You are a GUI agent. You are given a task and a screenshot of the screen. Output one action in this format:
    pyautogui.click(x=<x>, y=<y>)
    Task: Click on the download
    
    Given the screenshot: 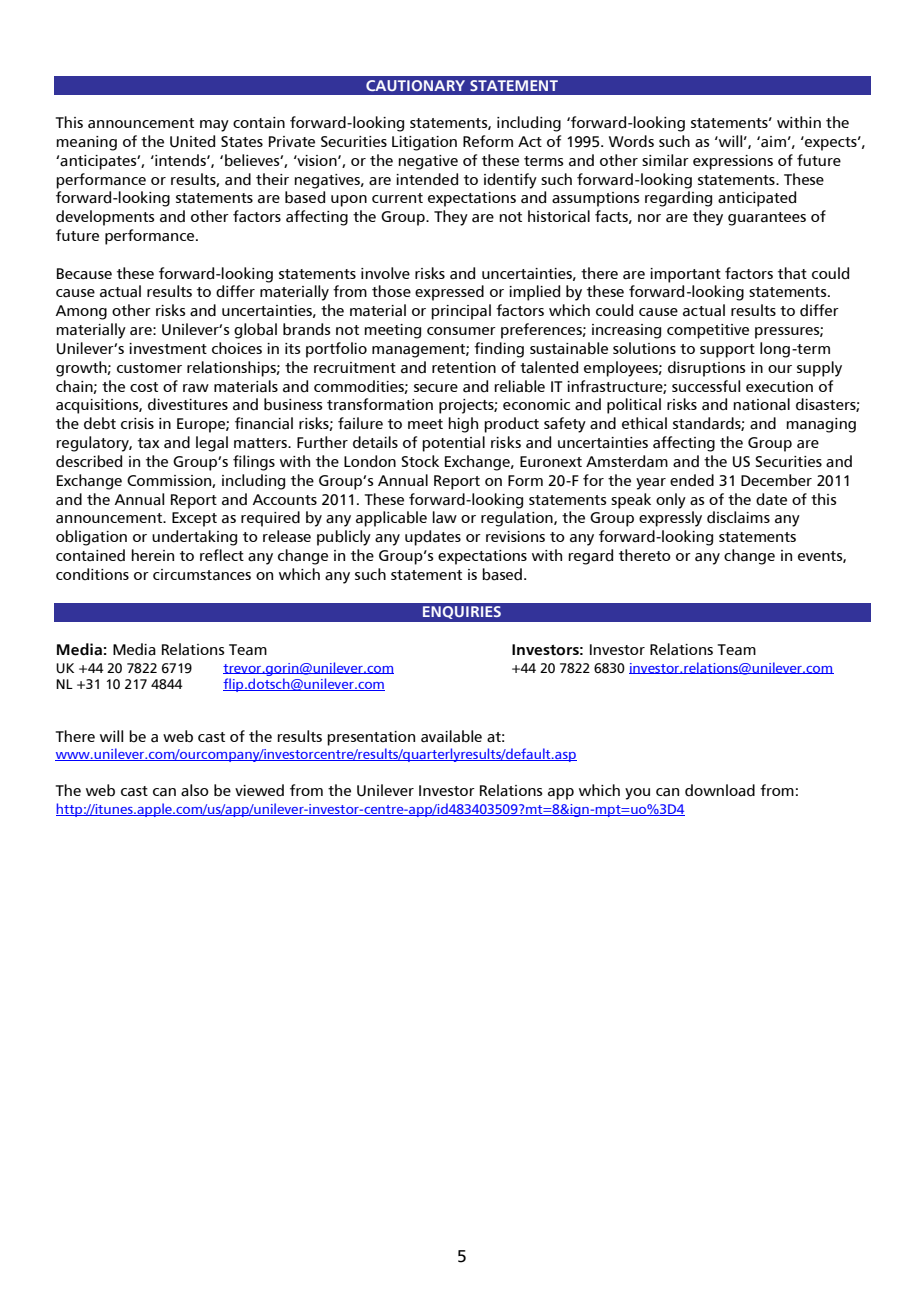 What is the action you would take?
    pyautogui.click(x=720, y=790)
